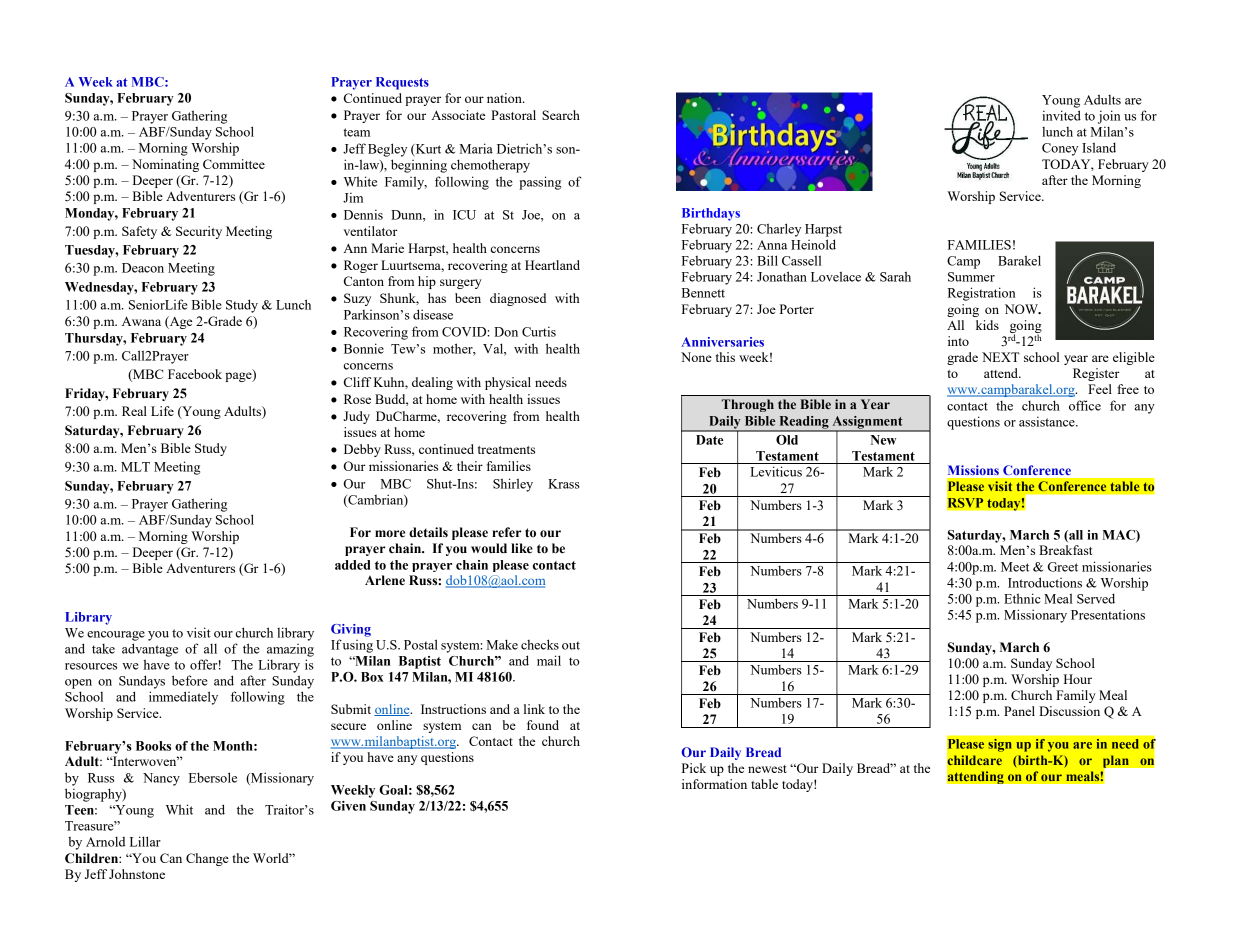  What do you see at coordinates (207, 859) in the page?
I see `Change` at bounding box center [207, 859].
